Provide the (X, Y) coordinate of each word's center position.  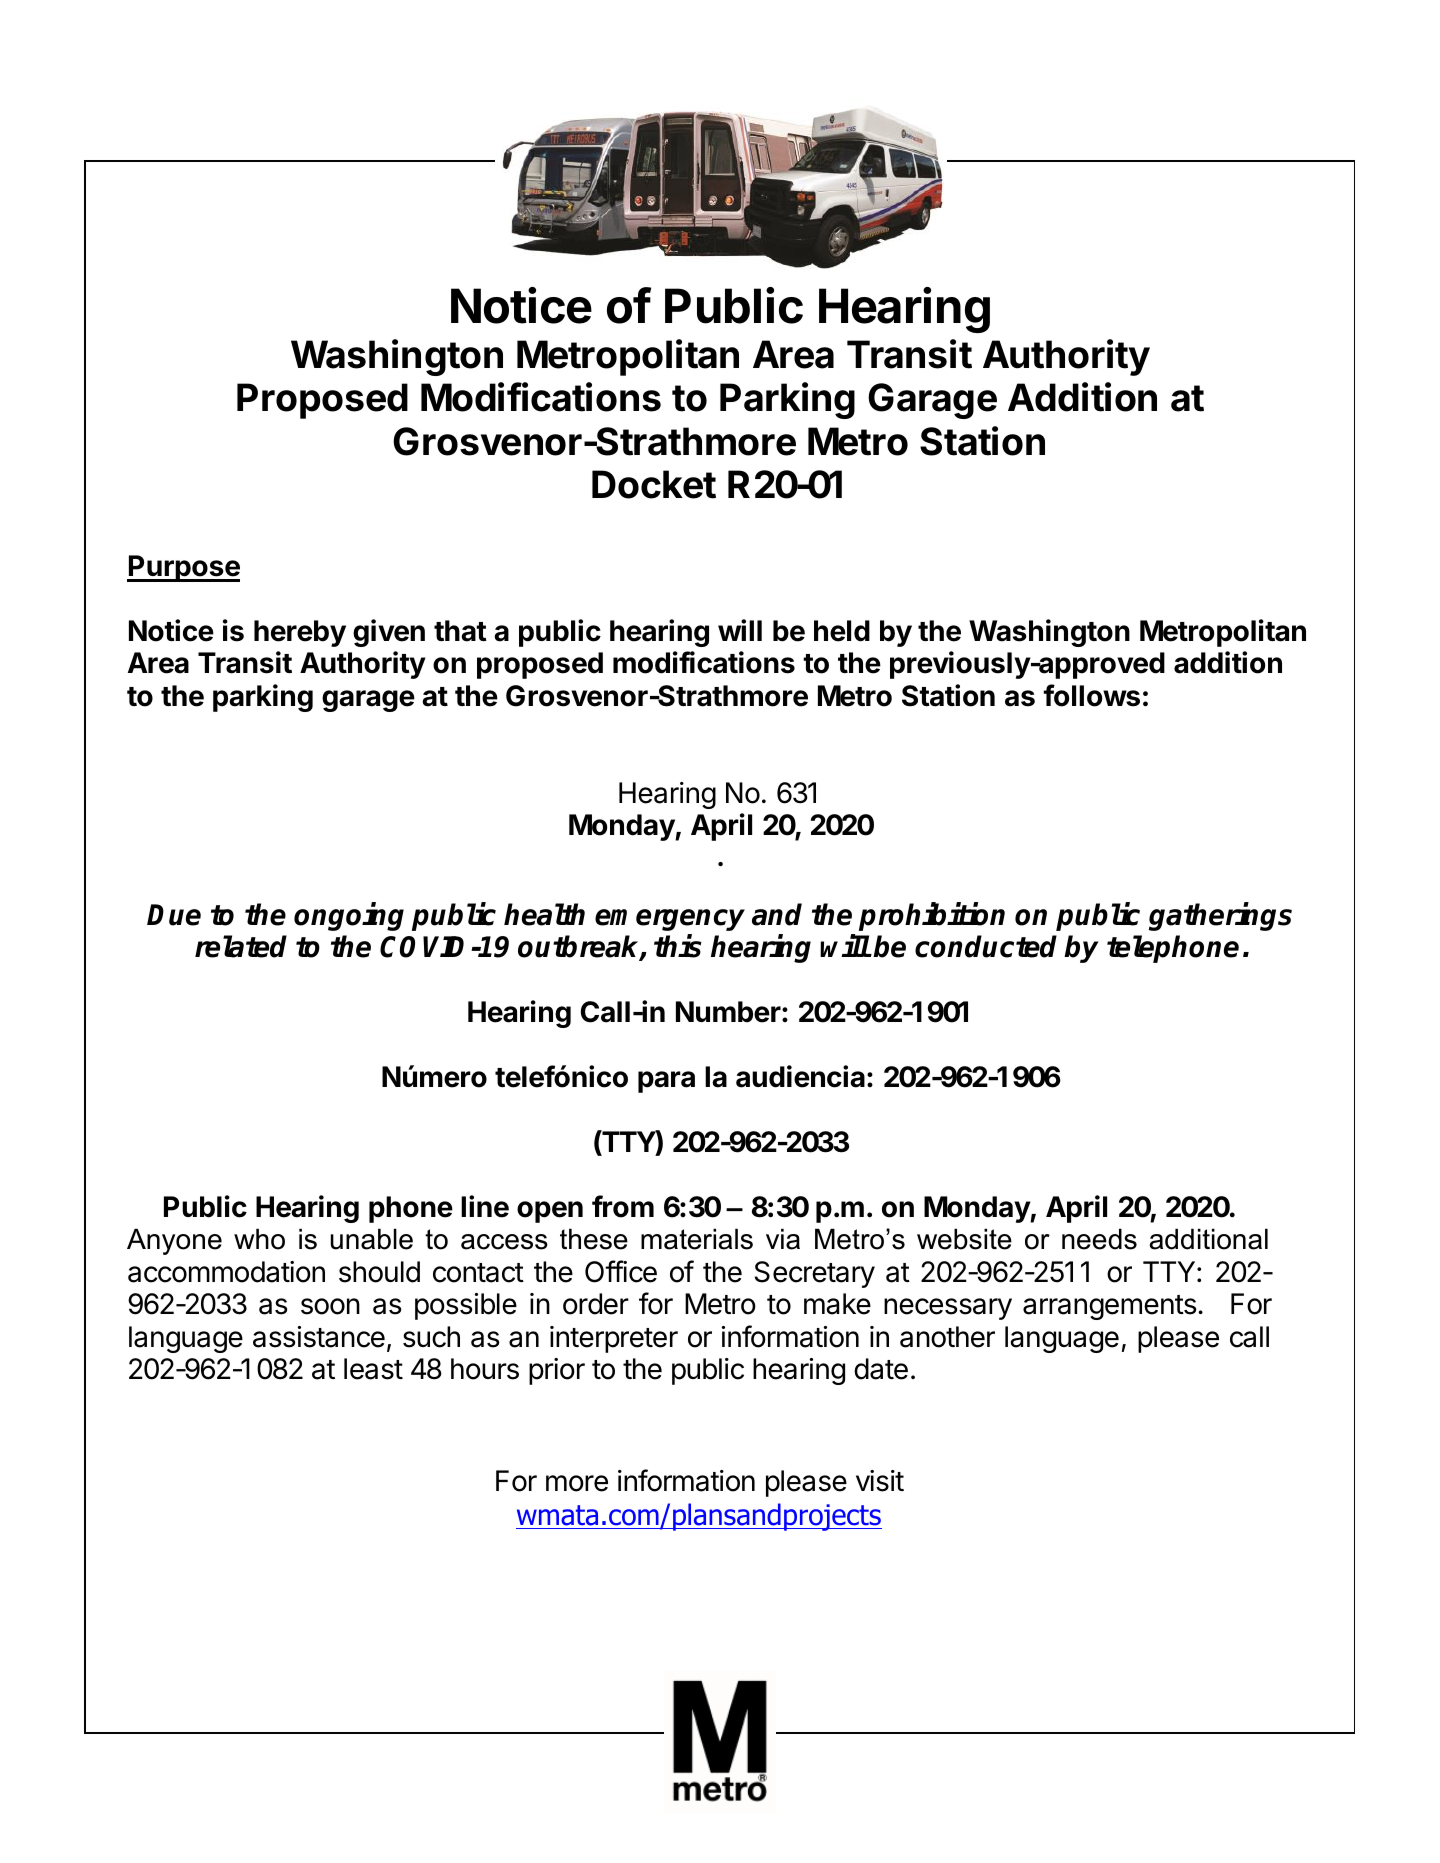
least (373, 1369)
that (460, 631)
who (259, 1239)
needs (1099, 1239)
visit (880, 1481)
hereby (300, 633)
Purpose (183, 568)
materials (697, 1239)
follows (1091, 695)
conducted (986, 946)
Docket (654, 484)
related (241, 946)
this (678, 946)
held (842, 631)
